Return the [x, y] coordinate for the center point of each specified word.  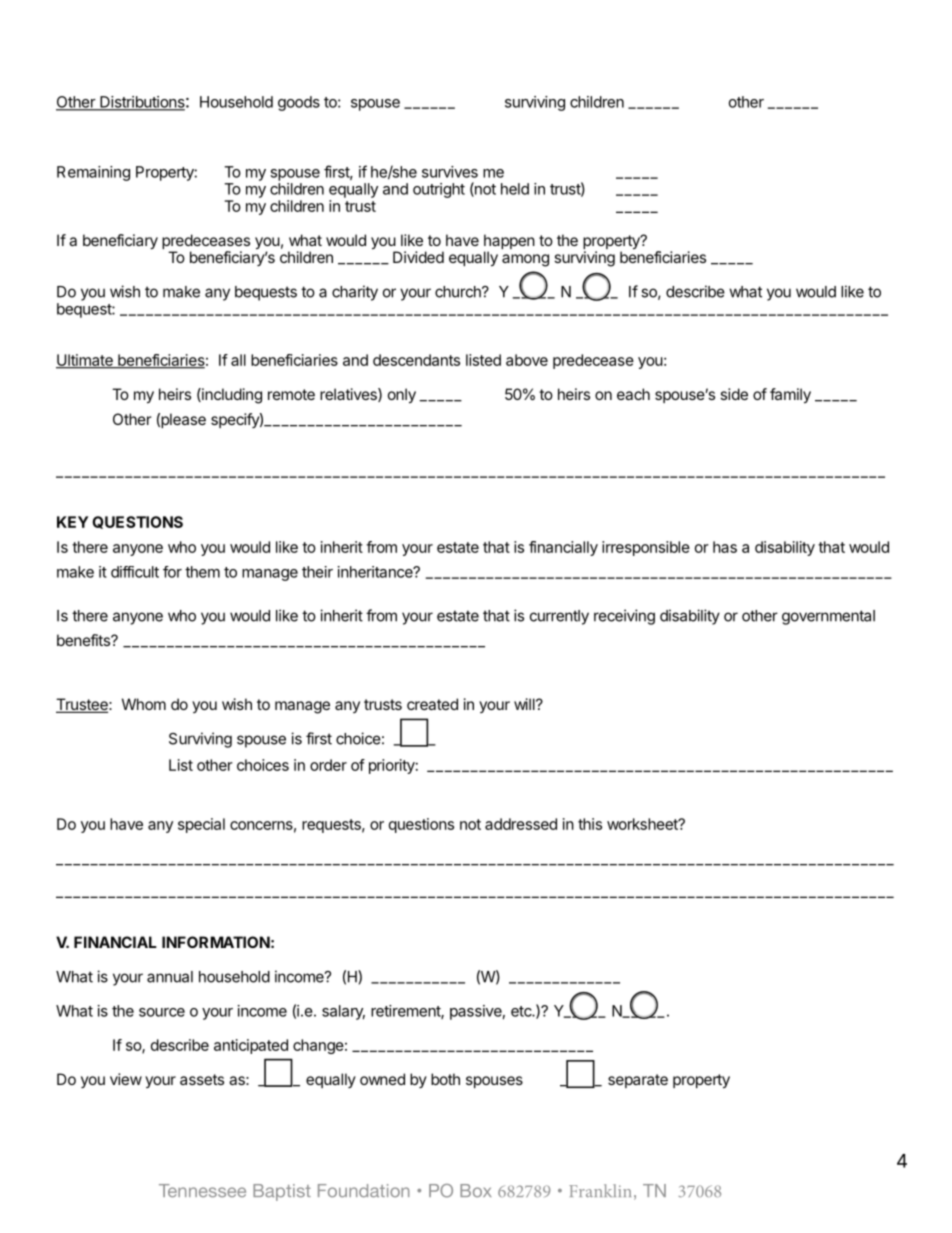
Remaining [93, 173]
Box [476, 1190]
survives [450, 172]
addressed [521, 824]
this [590, 824]
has [725, 547]
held [515, 189]
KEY [72, 522]
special [201, 825]
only [402, 396]
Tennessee [202, 1190]
